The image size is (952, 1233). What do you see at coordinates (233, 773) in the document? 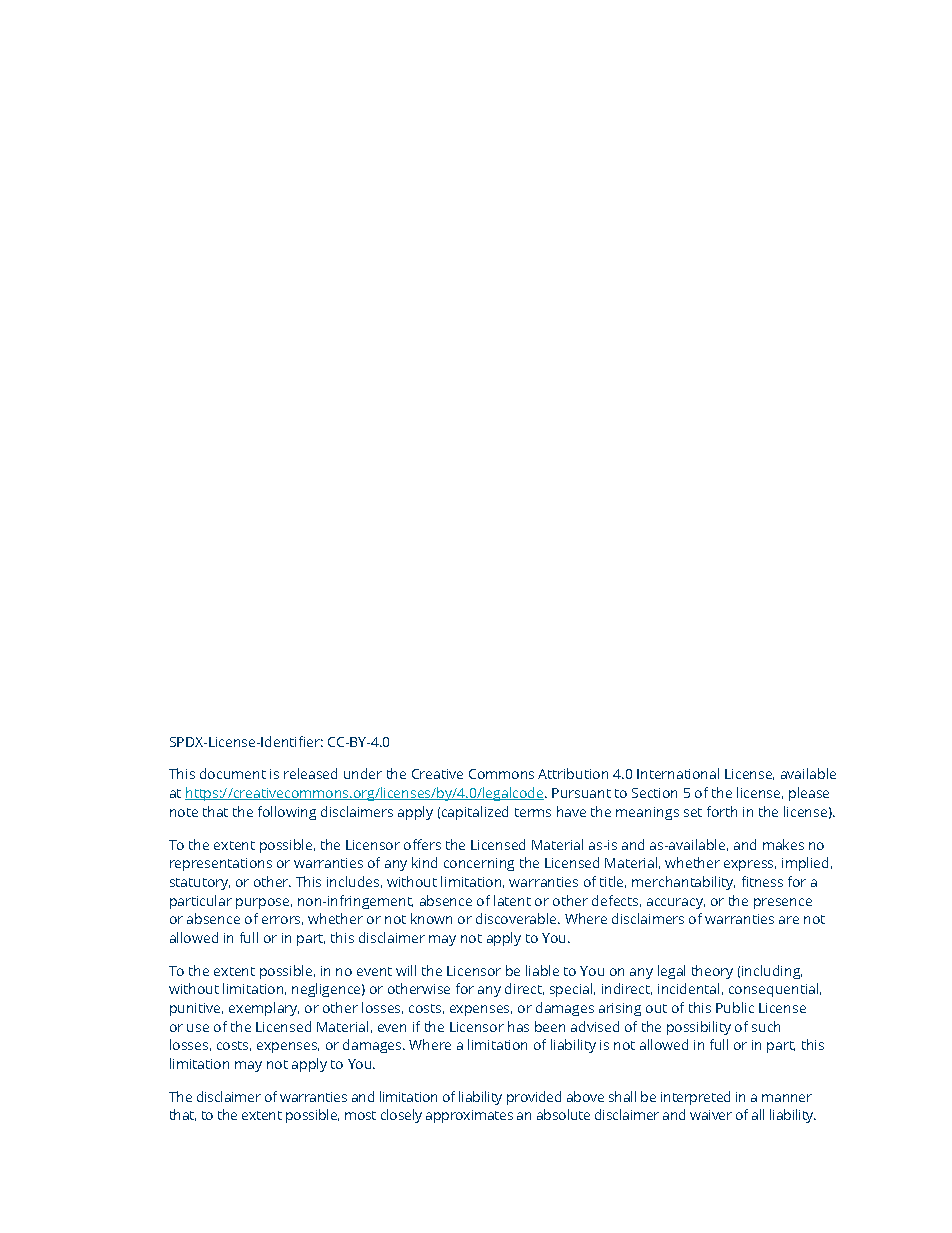
I see `document` at bounding box center [233, 773].
